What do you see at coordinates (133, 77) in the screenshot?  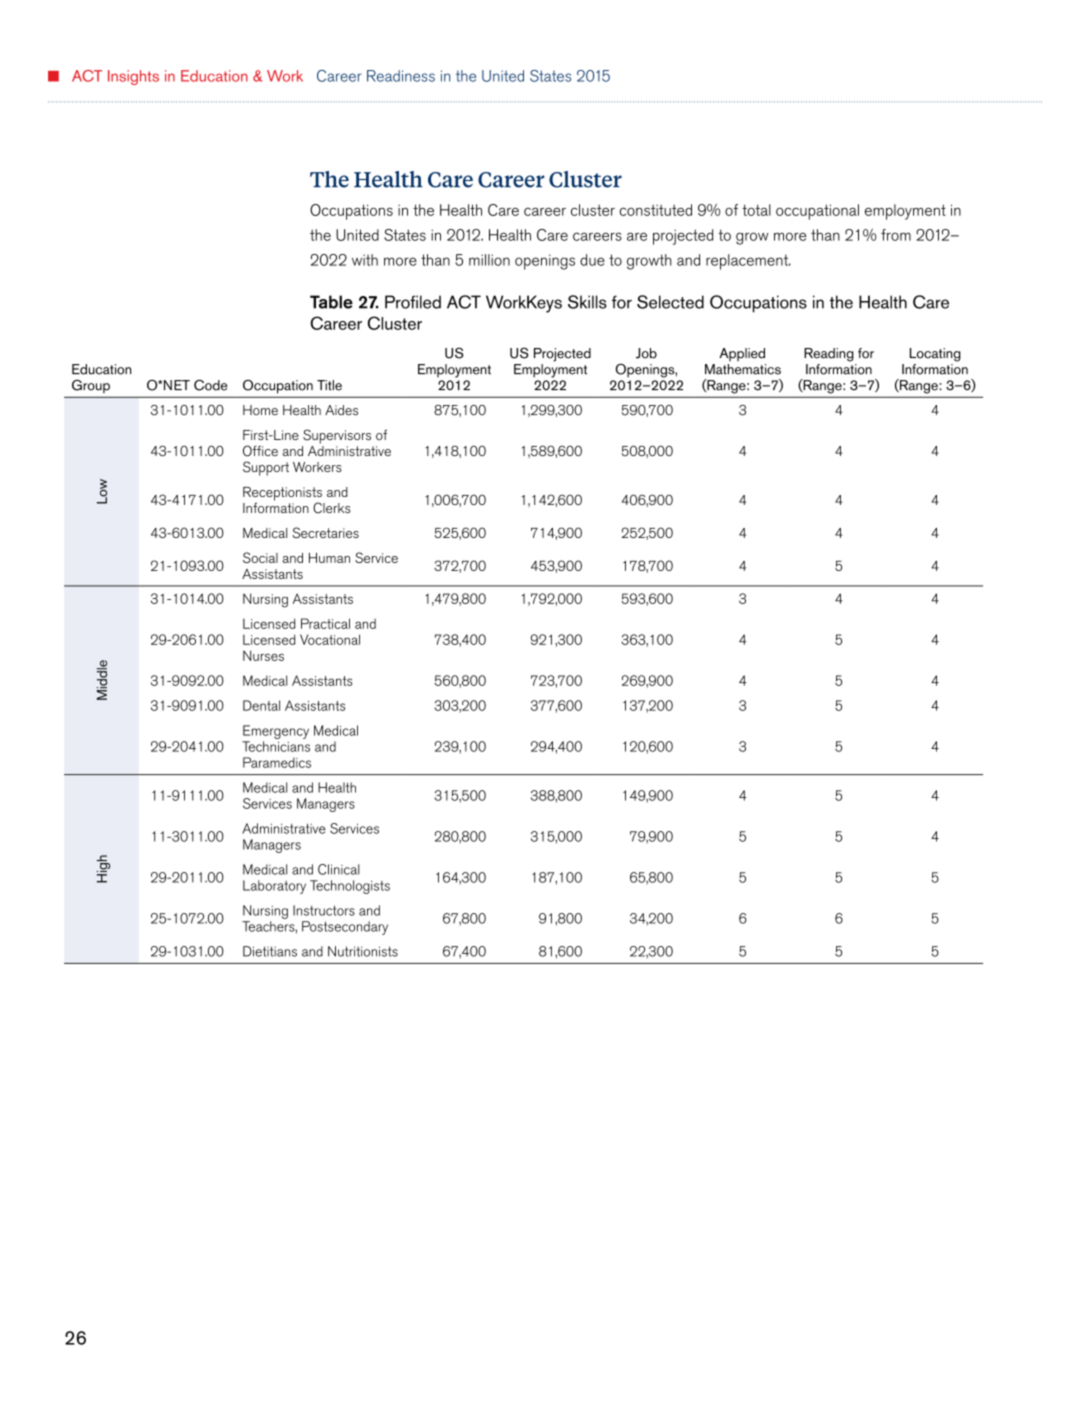 I see `Insights` at bounding box center [133, 77].
